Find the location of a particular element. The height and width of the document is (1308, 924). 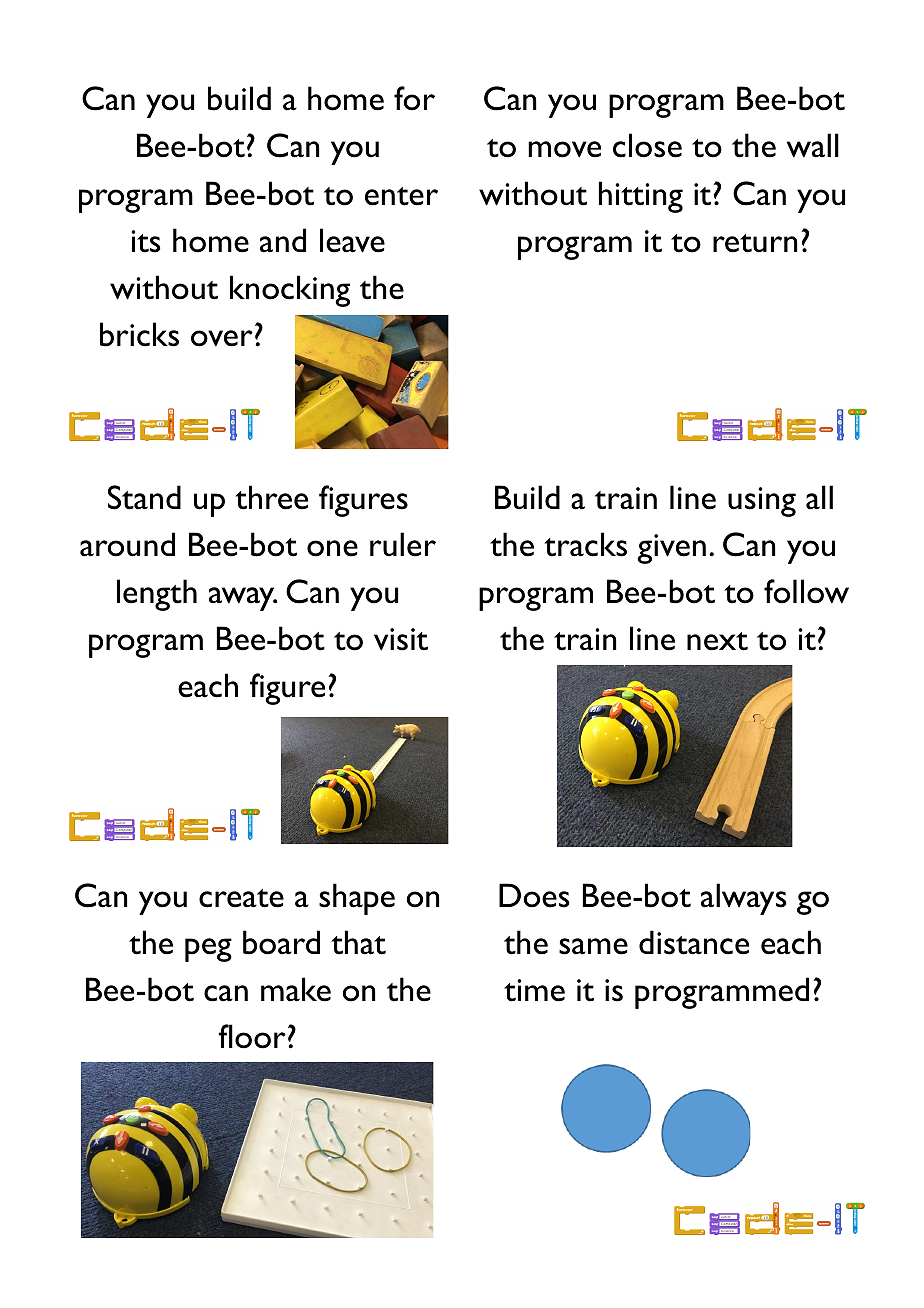

for is located at coordinates (414, 98).
